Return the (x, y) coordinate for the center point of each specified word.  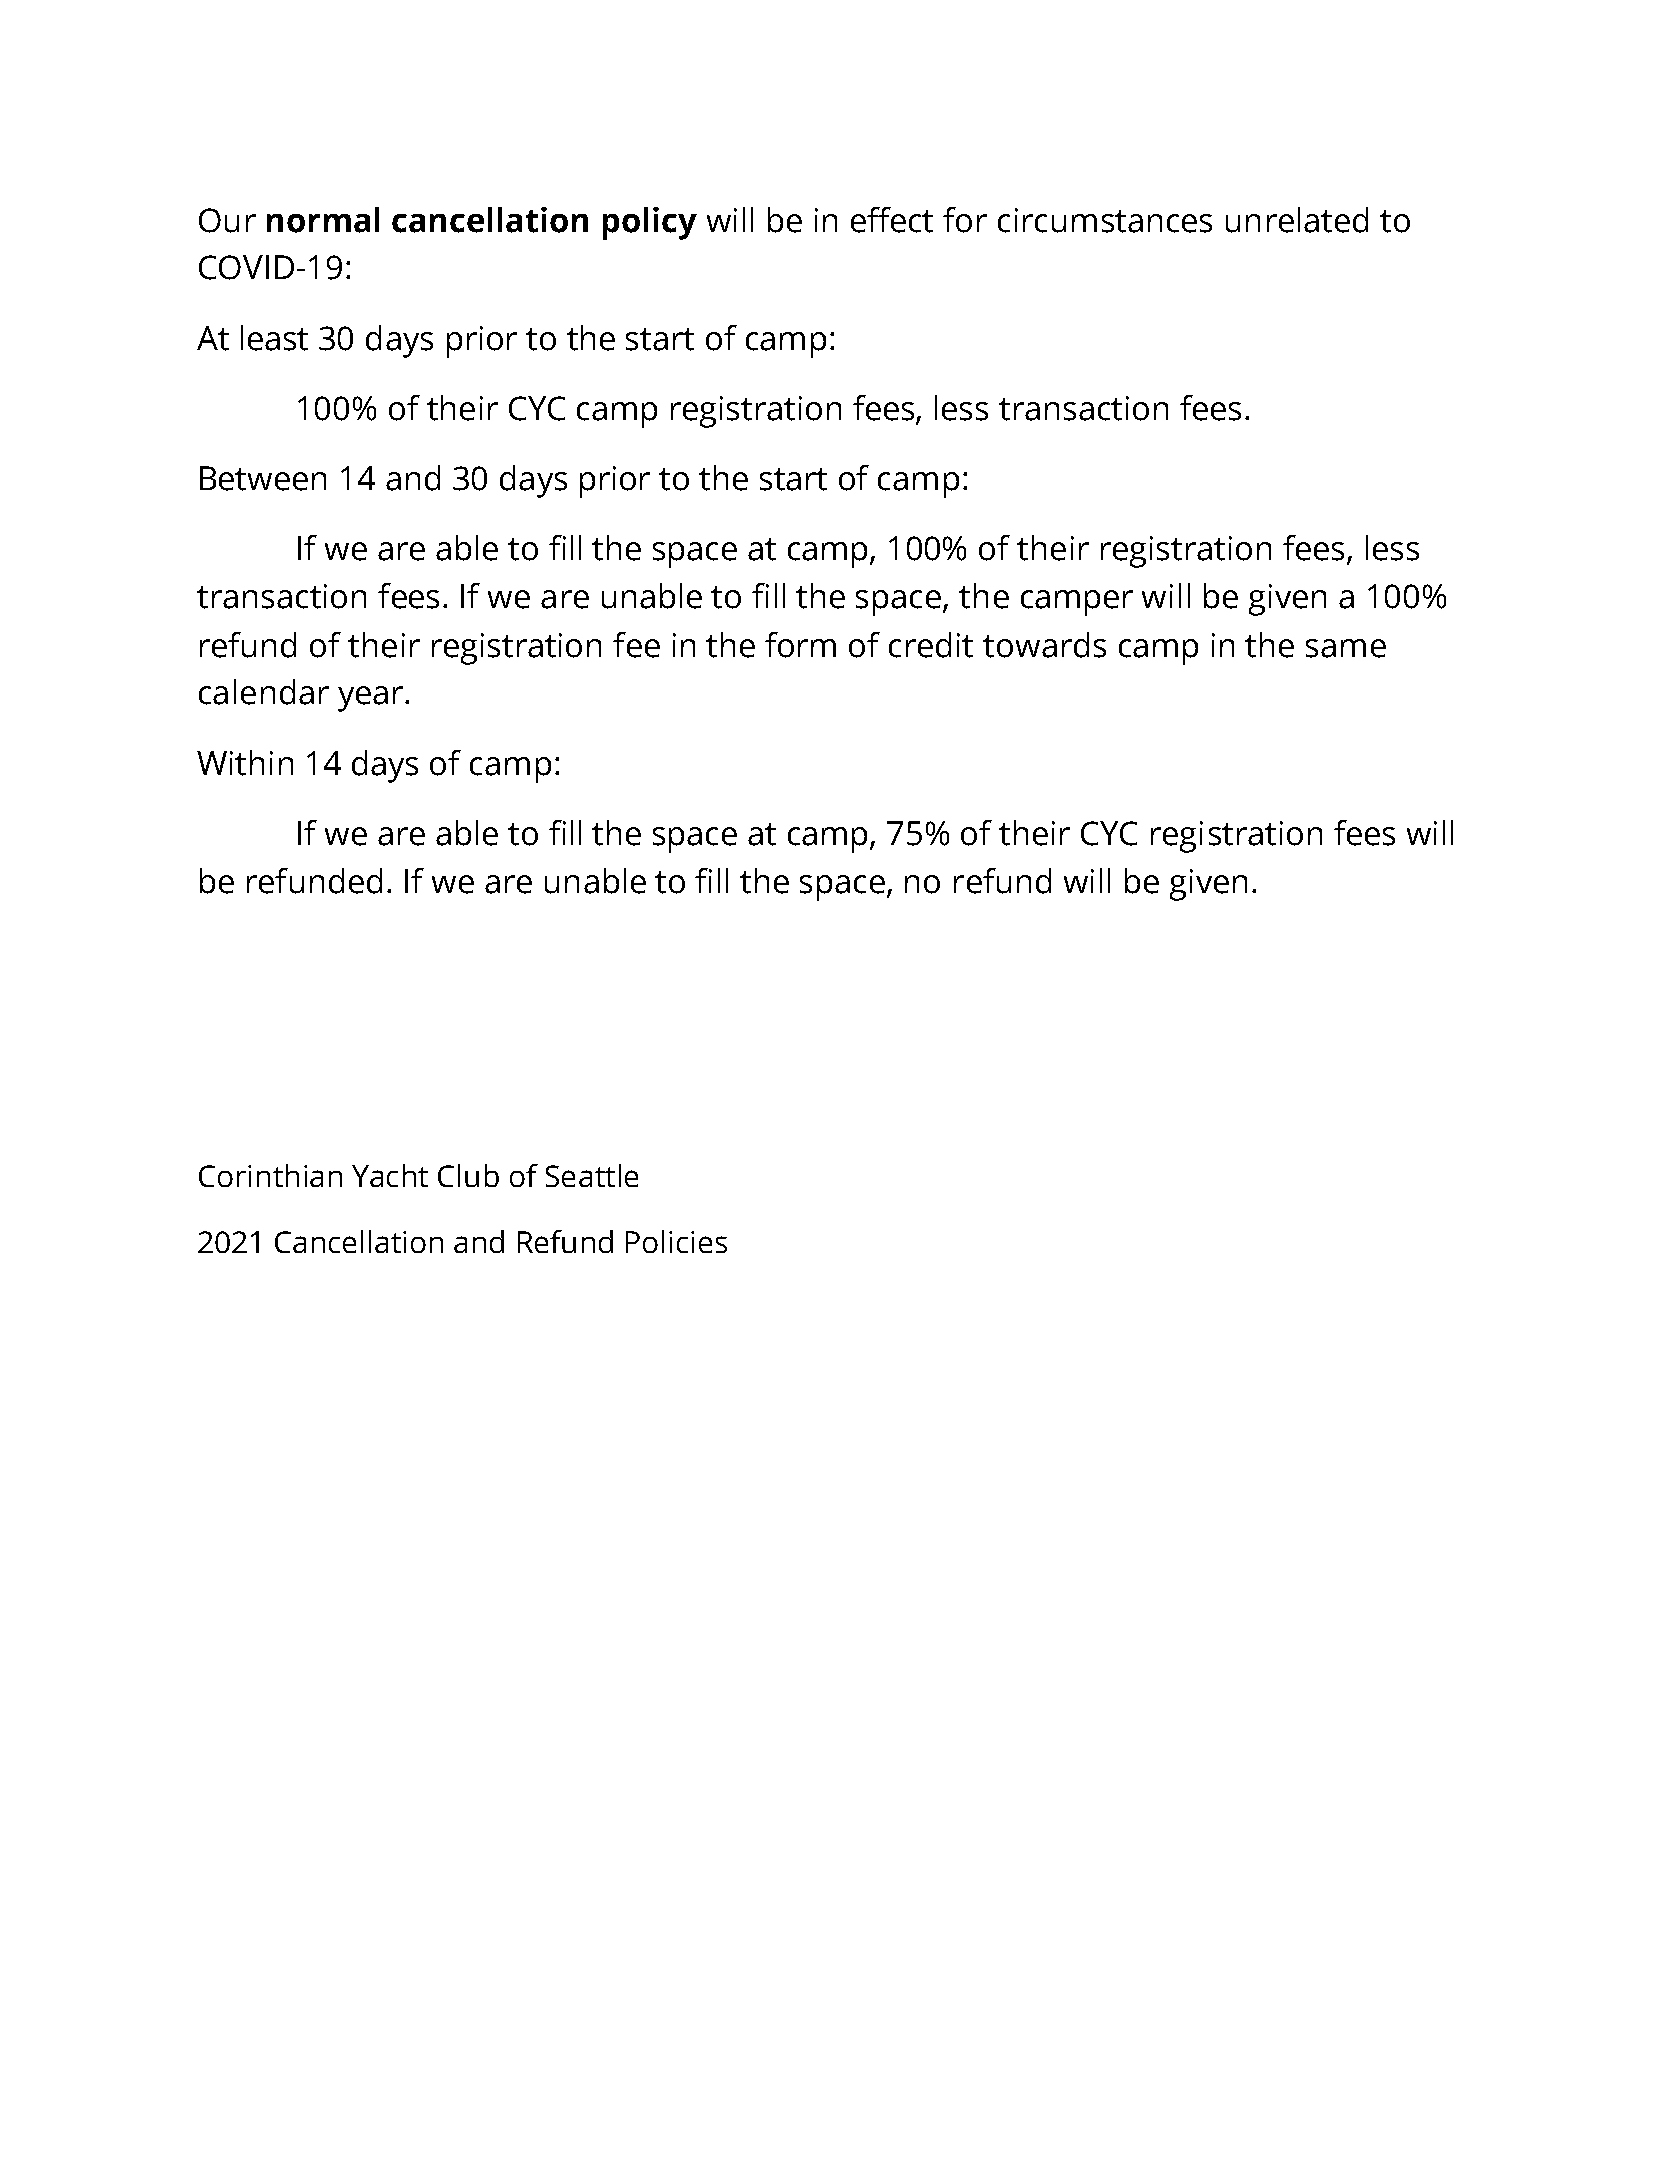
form (800, 645)
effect (892, 220)
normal (323, 220)
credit (931, 645)
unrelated (1297, 220)
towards (1044, 645)
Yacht (390, 1175)
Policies (676, 1241)
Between (263, 478)
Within (245, 763)
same (1346, 648)
